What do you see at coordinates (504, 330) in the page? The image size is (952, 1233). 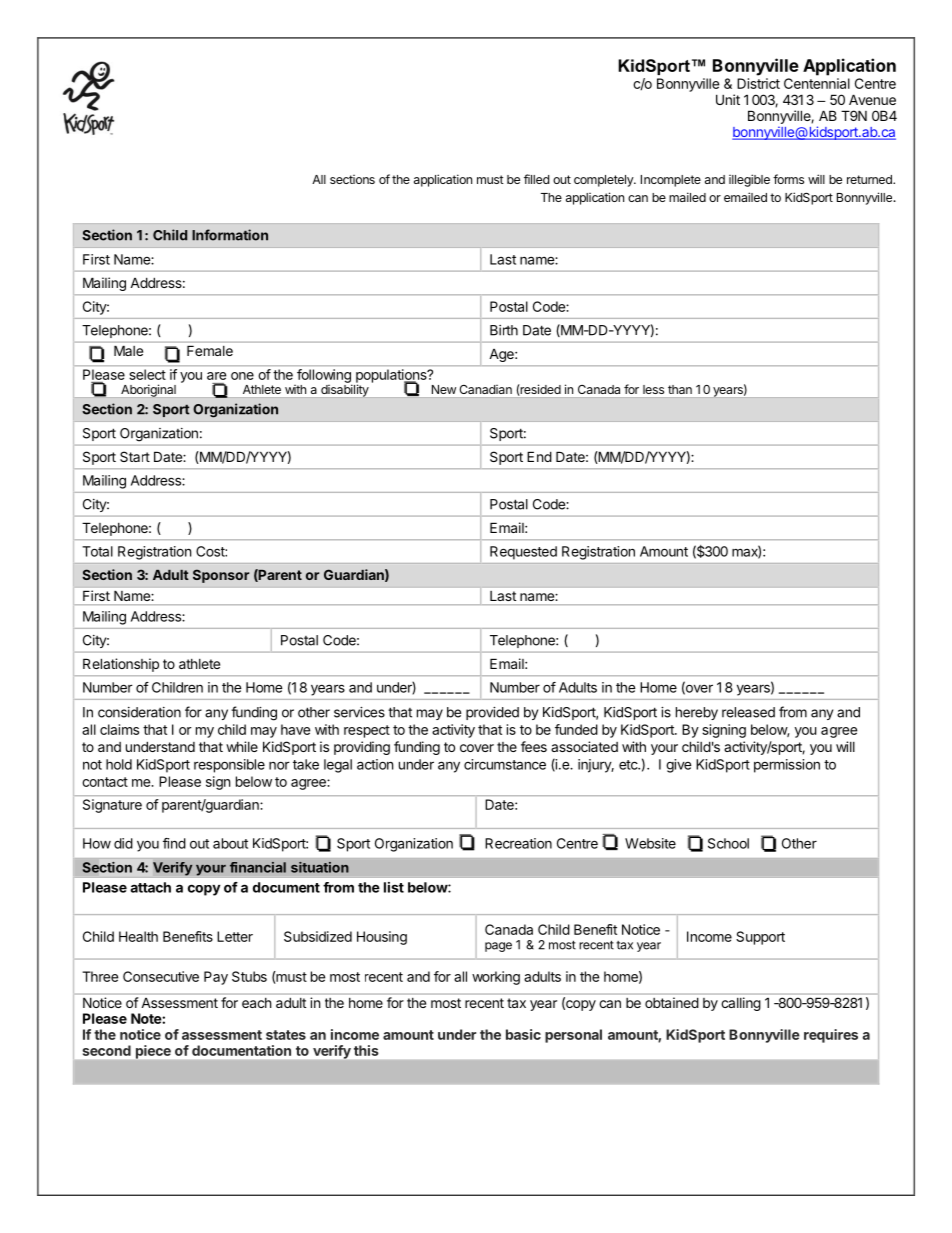 I see `Birth` at bounding box center [504, 330].
